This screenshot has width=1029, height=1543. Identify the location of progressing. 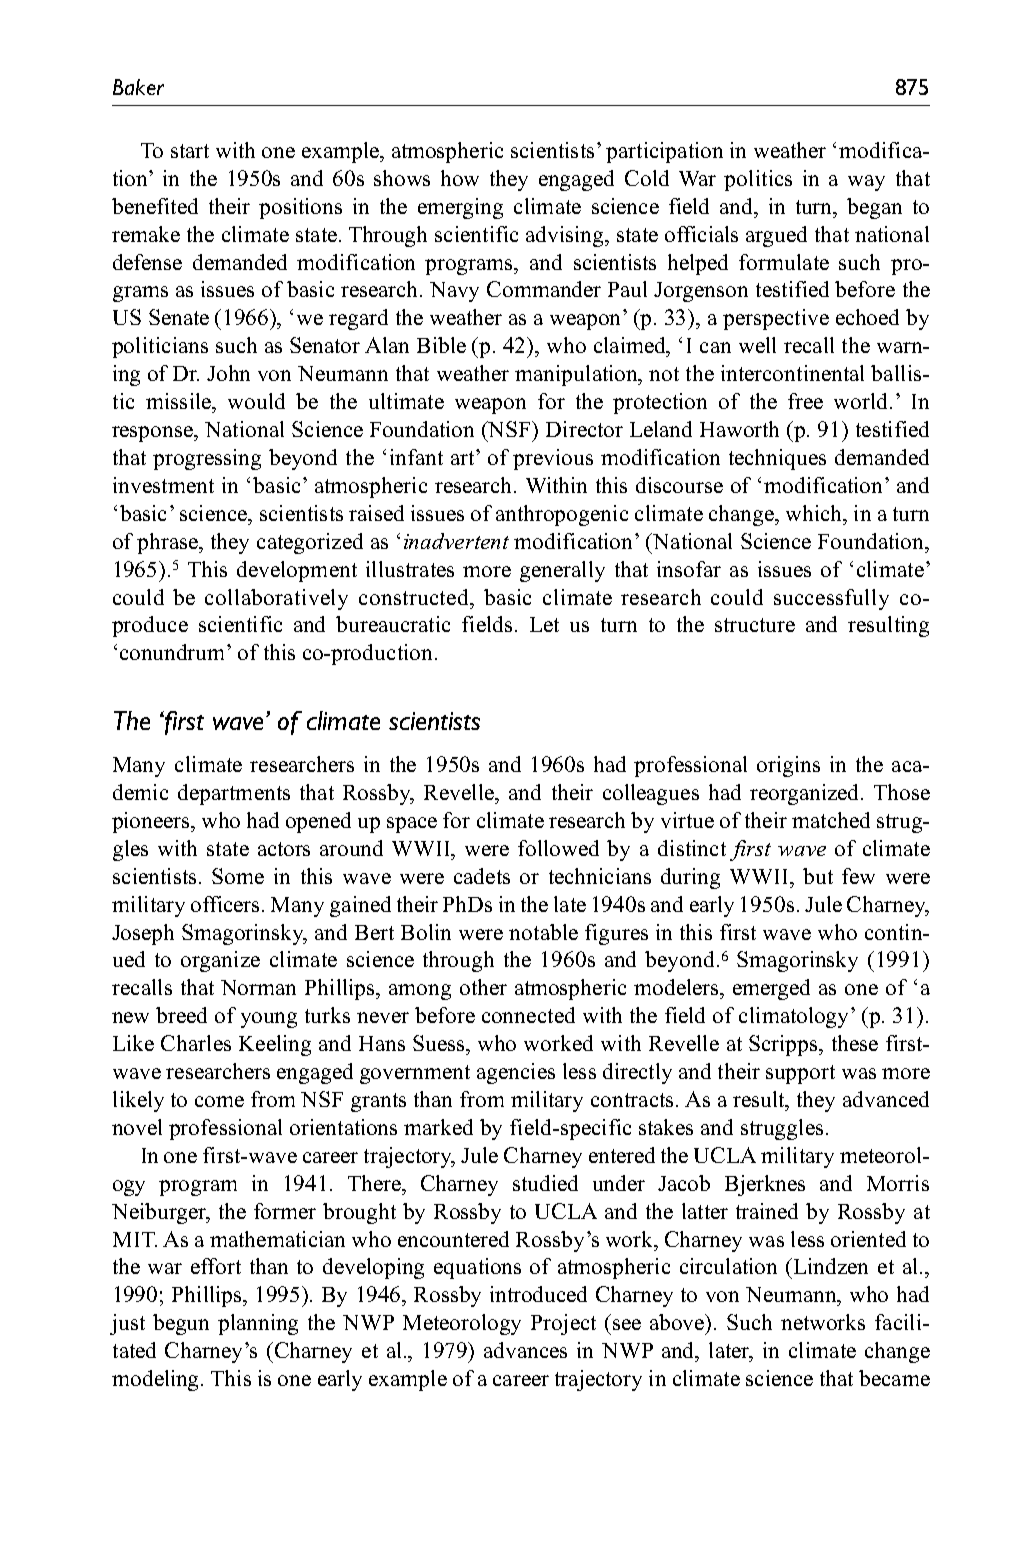
(207, 459).
